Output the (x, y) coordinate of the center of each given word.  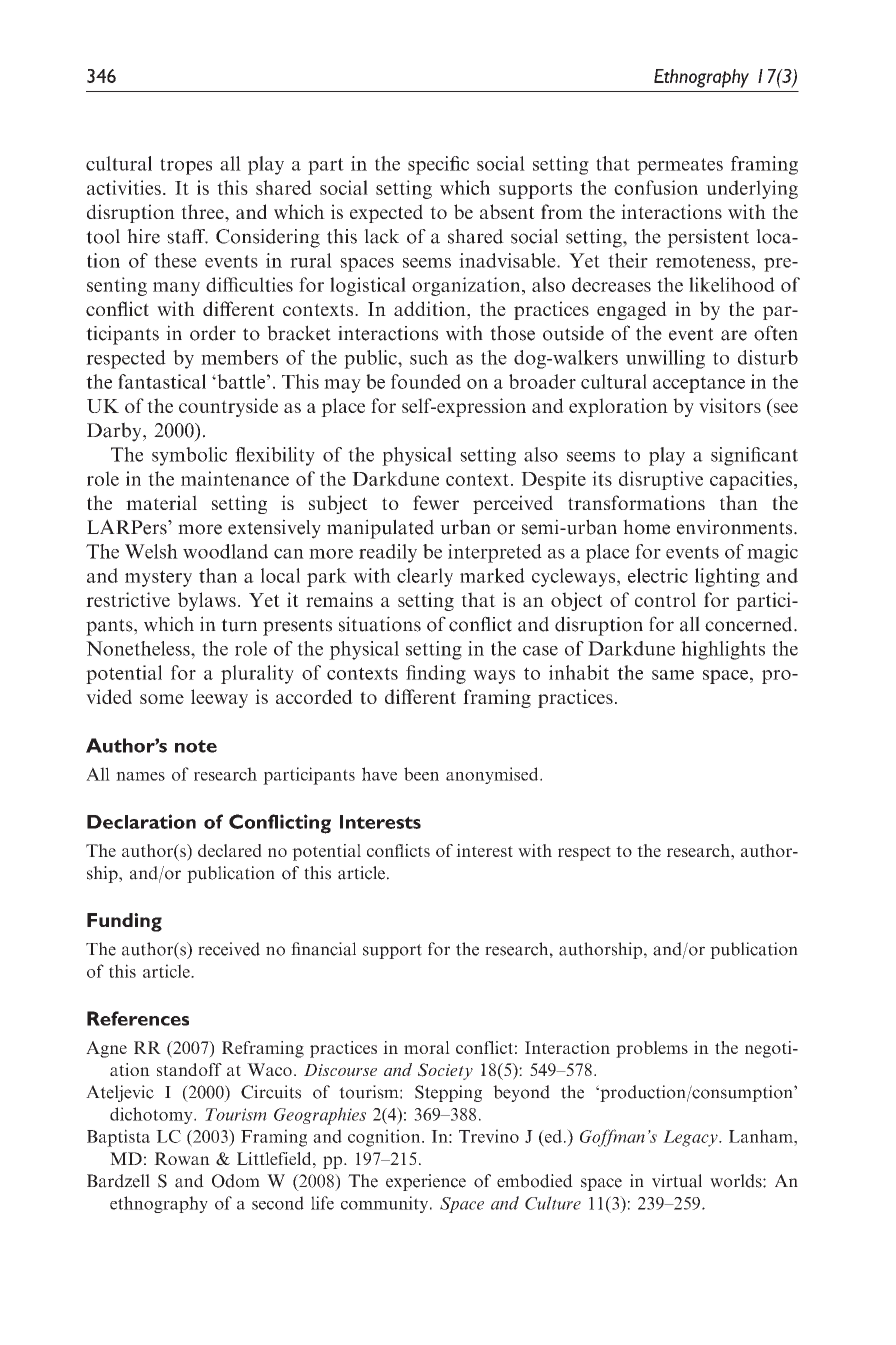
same (673, 675)
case (540, 651)
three (203, 211)
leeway (219, 698)
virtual (677, 1181)
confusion (656, 187)
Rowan (182, 1158)
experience (426, 1182)
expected (386, 213)
